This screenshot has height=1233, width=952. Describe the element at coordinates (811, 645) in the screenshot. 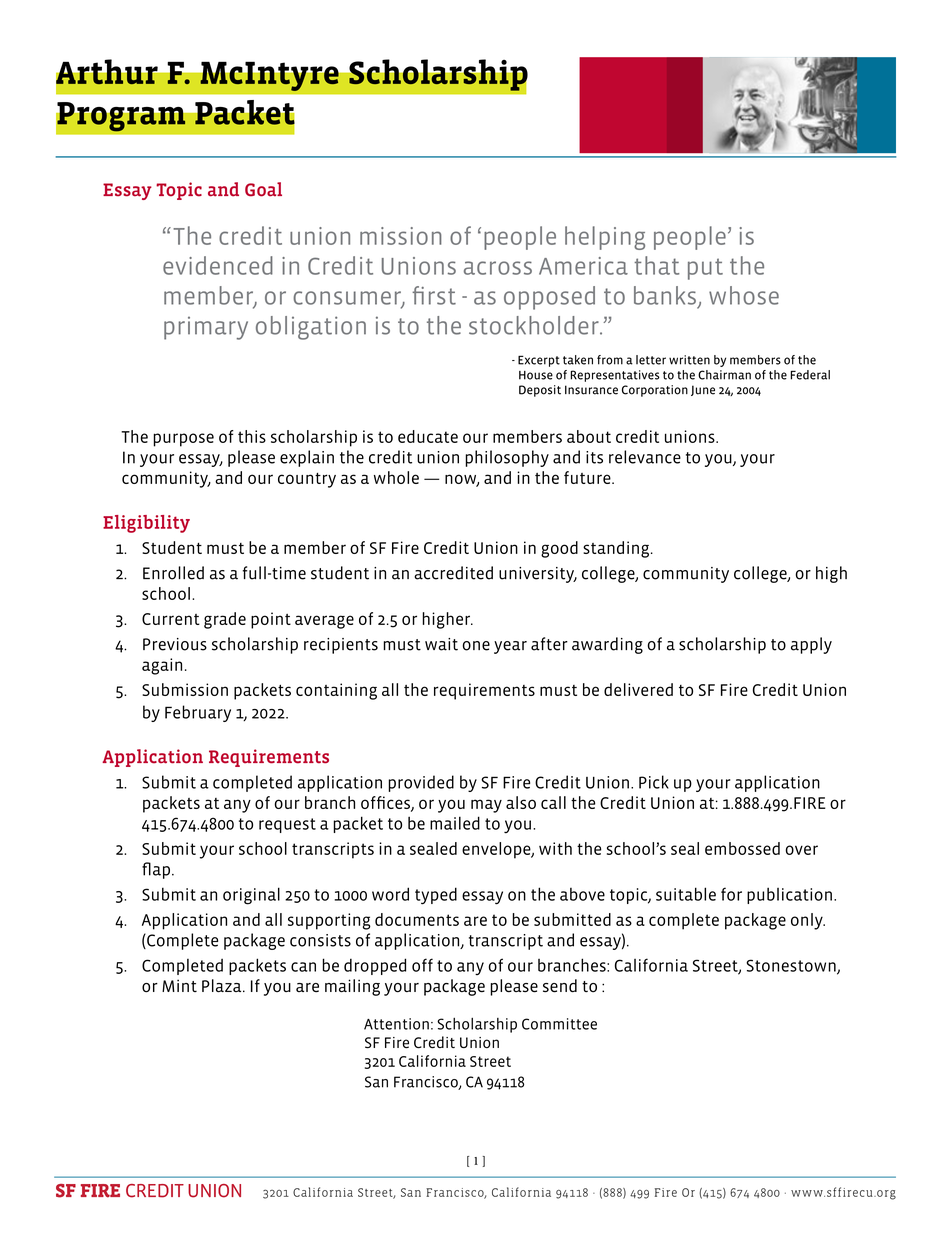

I see `apply` at that location.
